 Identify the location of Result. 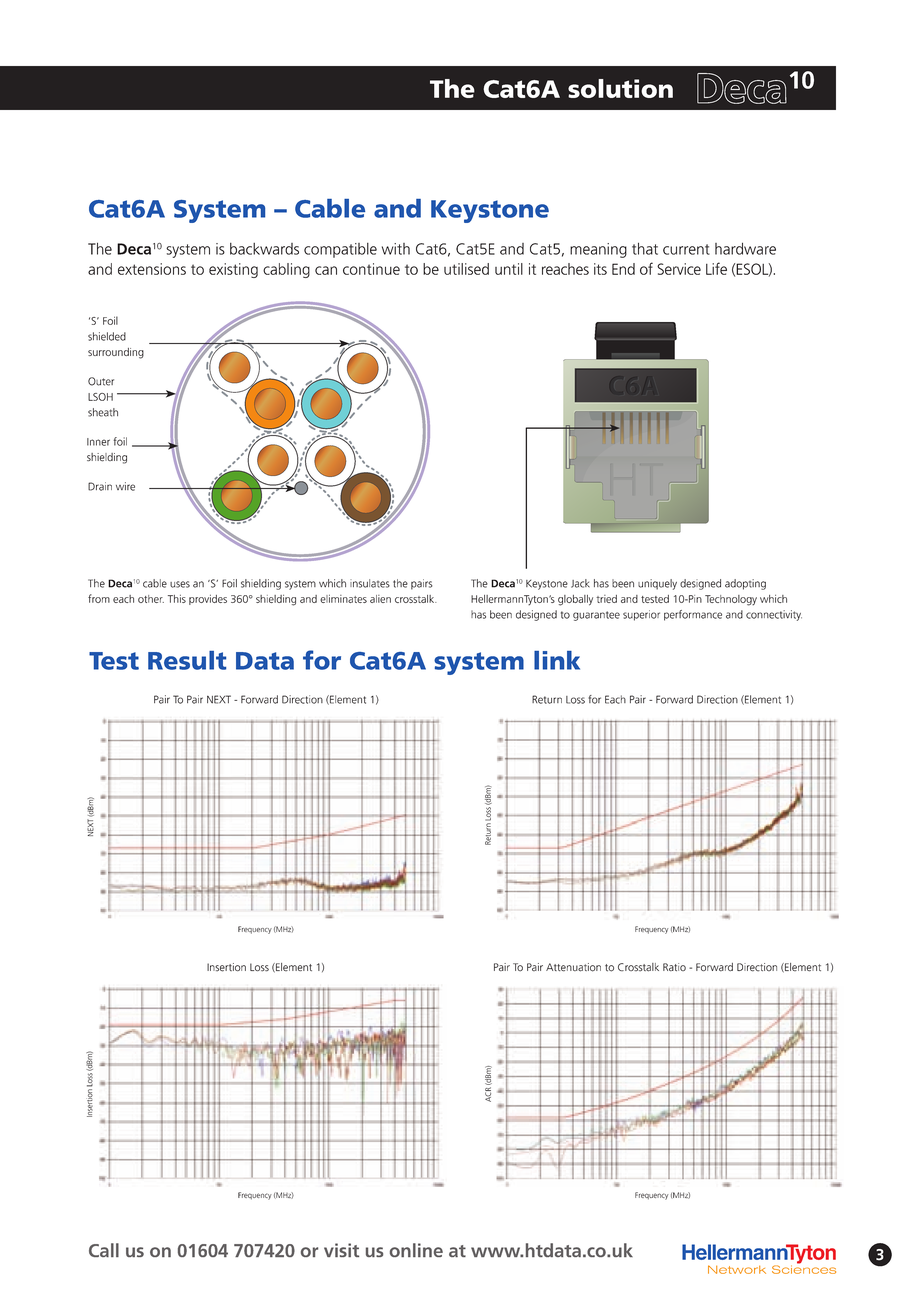
(187, 660).
